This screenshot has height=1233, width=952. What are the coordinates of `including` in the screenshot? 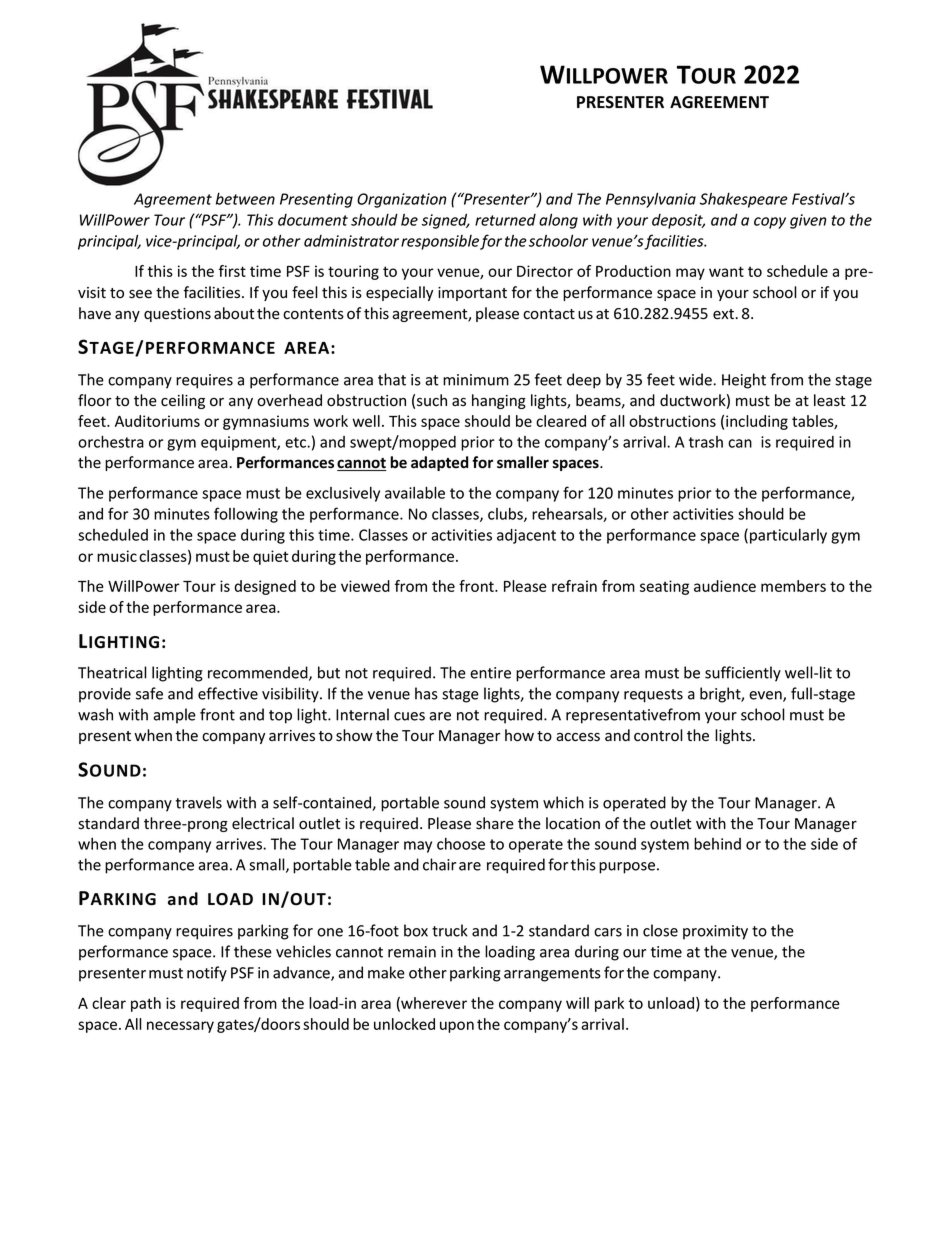 It's located at (757, 422).
